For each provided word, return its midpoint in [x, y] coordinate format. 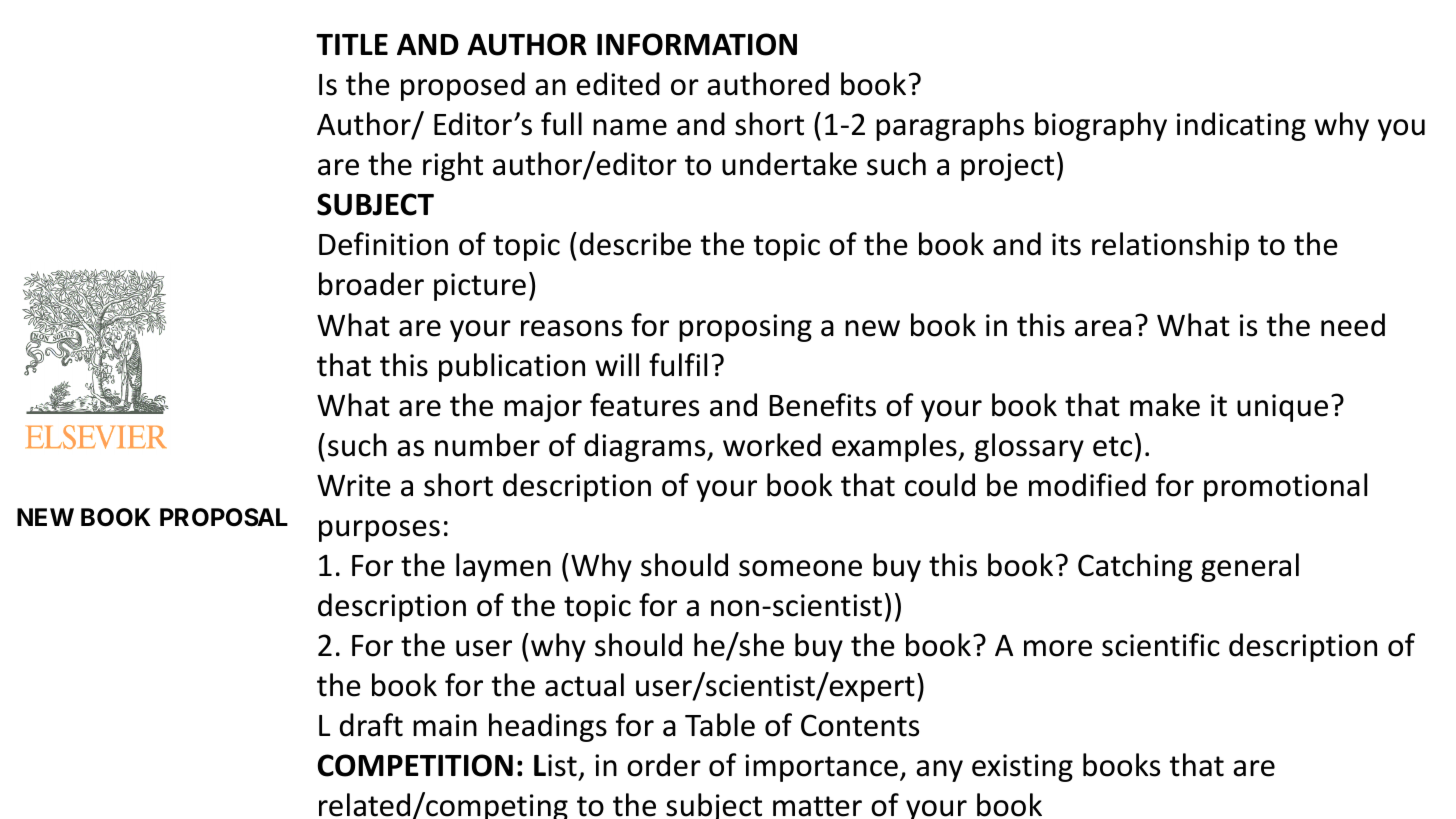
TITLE [352, 44]
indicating [1241, 126]
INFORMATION [697, 44]
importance [821, 768]
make [1165, 405]
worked [772, 445]
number [487, 445]
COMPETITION [415, 765]
